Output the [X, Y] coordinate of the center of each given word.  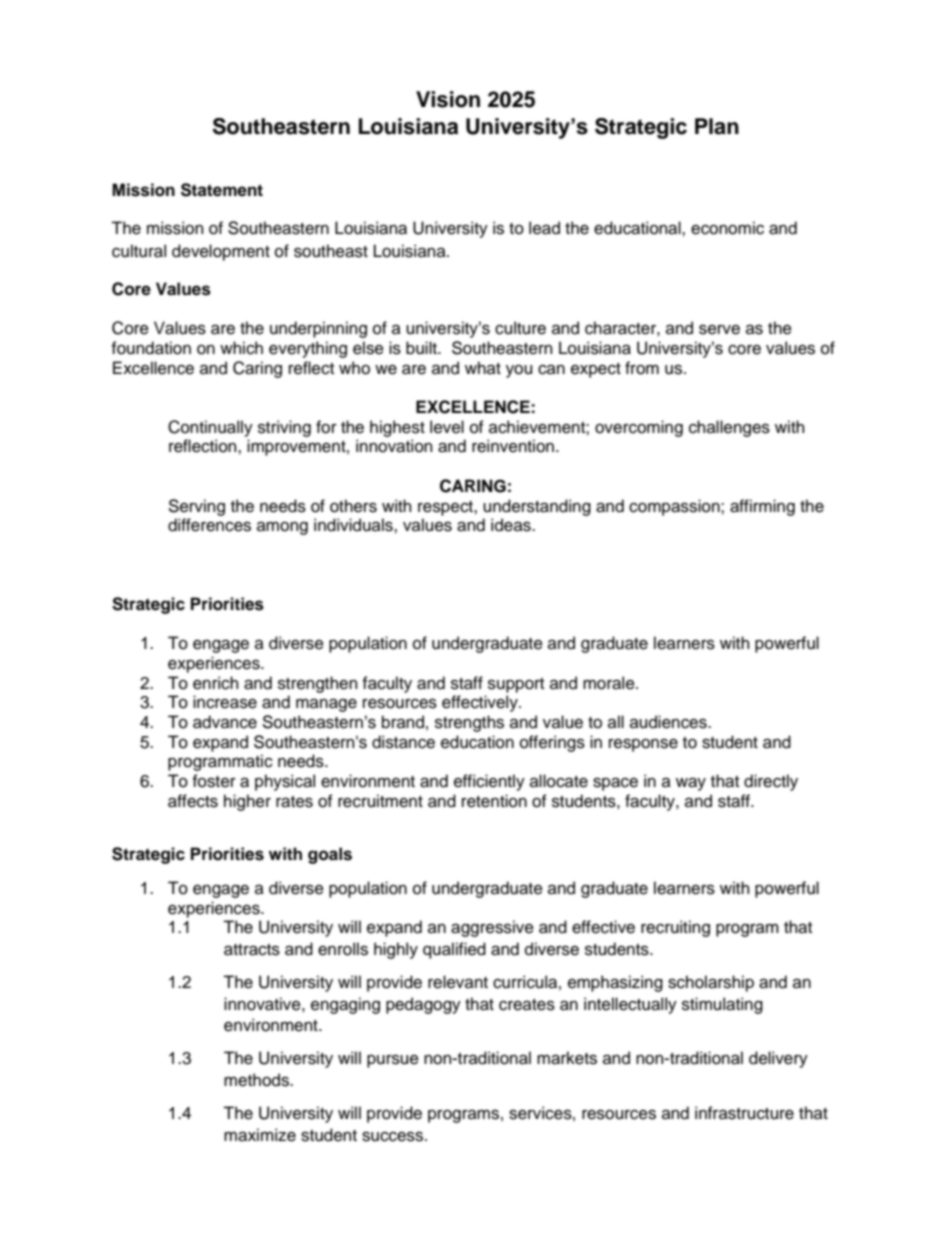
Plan [717, 126]
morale [610, 683]
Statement [222, 190]
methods [257, 1080]
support [516, 685]
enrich [215, 683]
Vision [448, 99]
